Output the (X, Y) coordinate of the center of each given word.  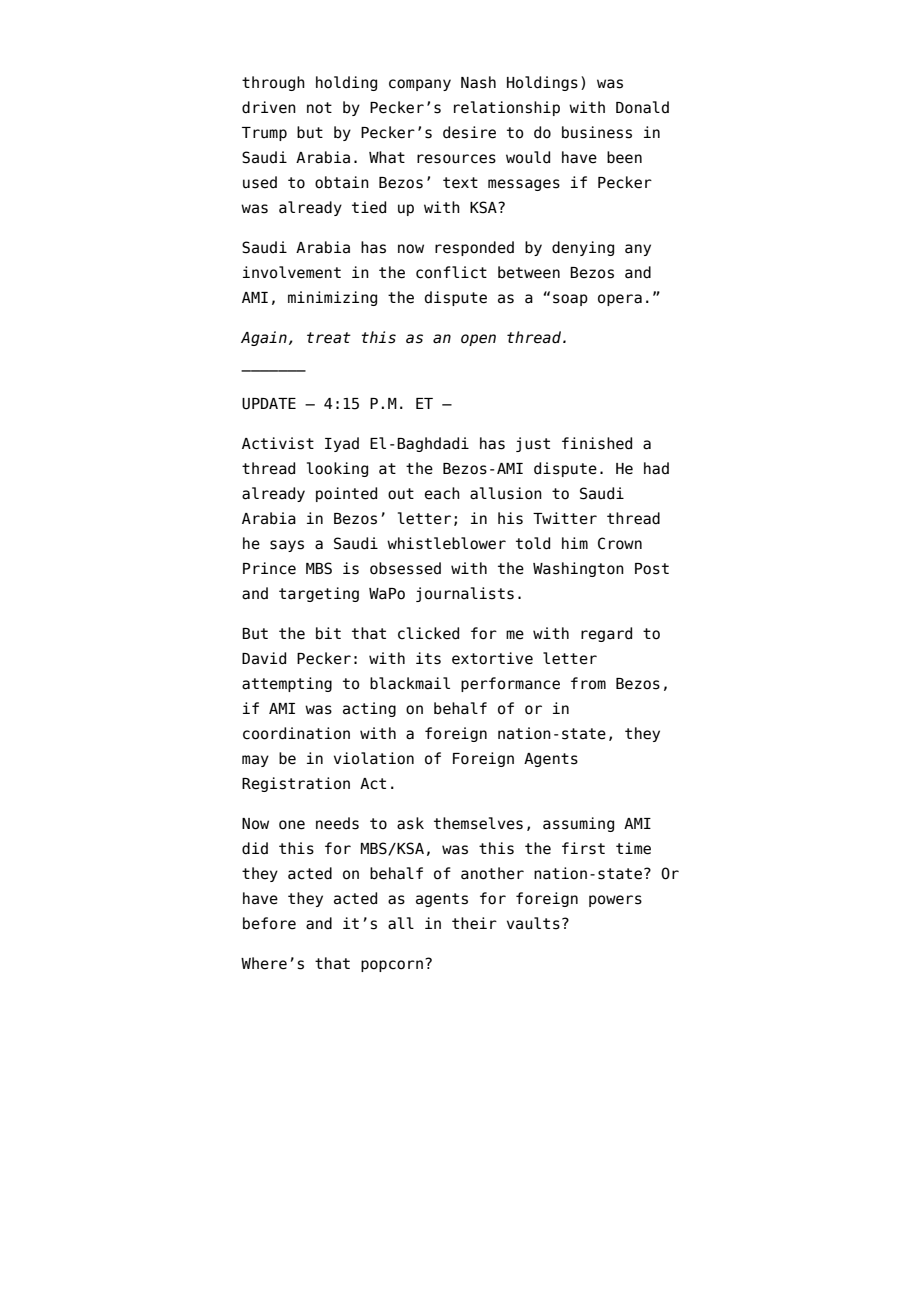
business (597, 132)
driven (269, 107)
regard (606, 634)
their (474, 923)
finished (597, 443)
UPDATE (269, 404)
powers (615, 901)
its (428, 658)
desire (469, 132)
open (478, 340)
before (269, 923)
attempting (287, 684)
